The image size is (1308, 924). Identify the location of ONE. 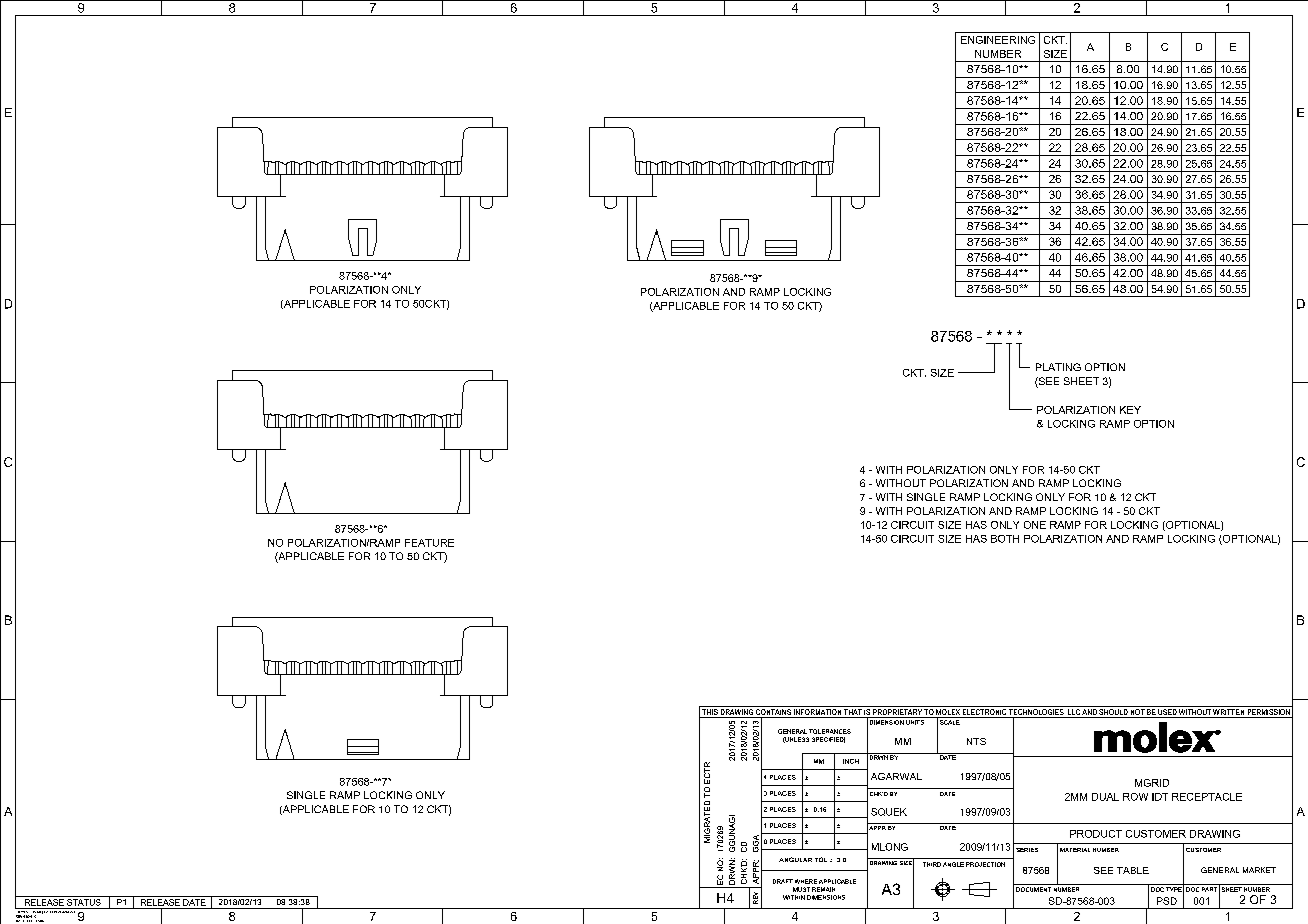
(1035, 525).
